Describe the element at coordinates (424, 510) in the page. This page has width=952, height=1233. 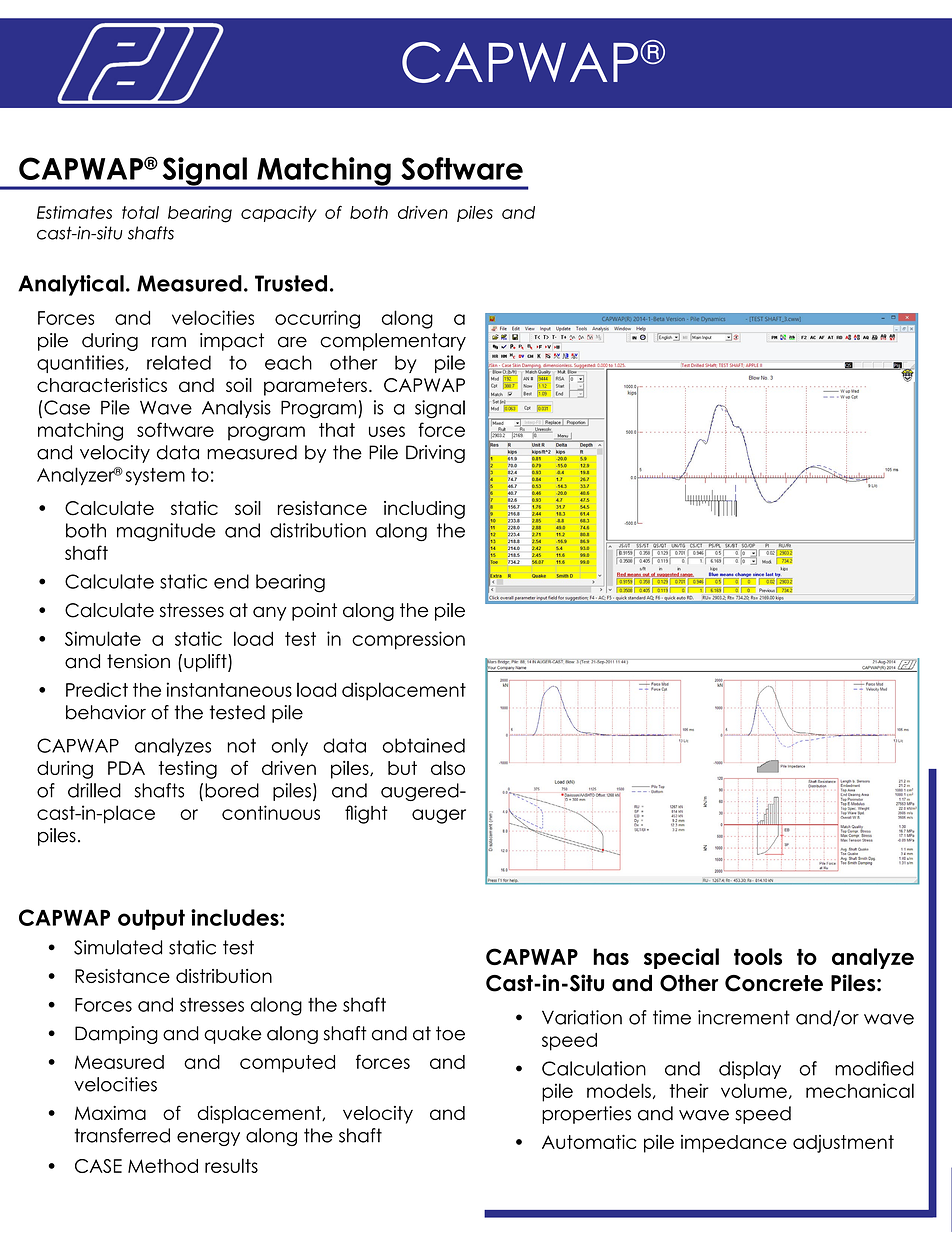
I see `including` at that location.
